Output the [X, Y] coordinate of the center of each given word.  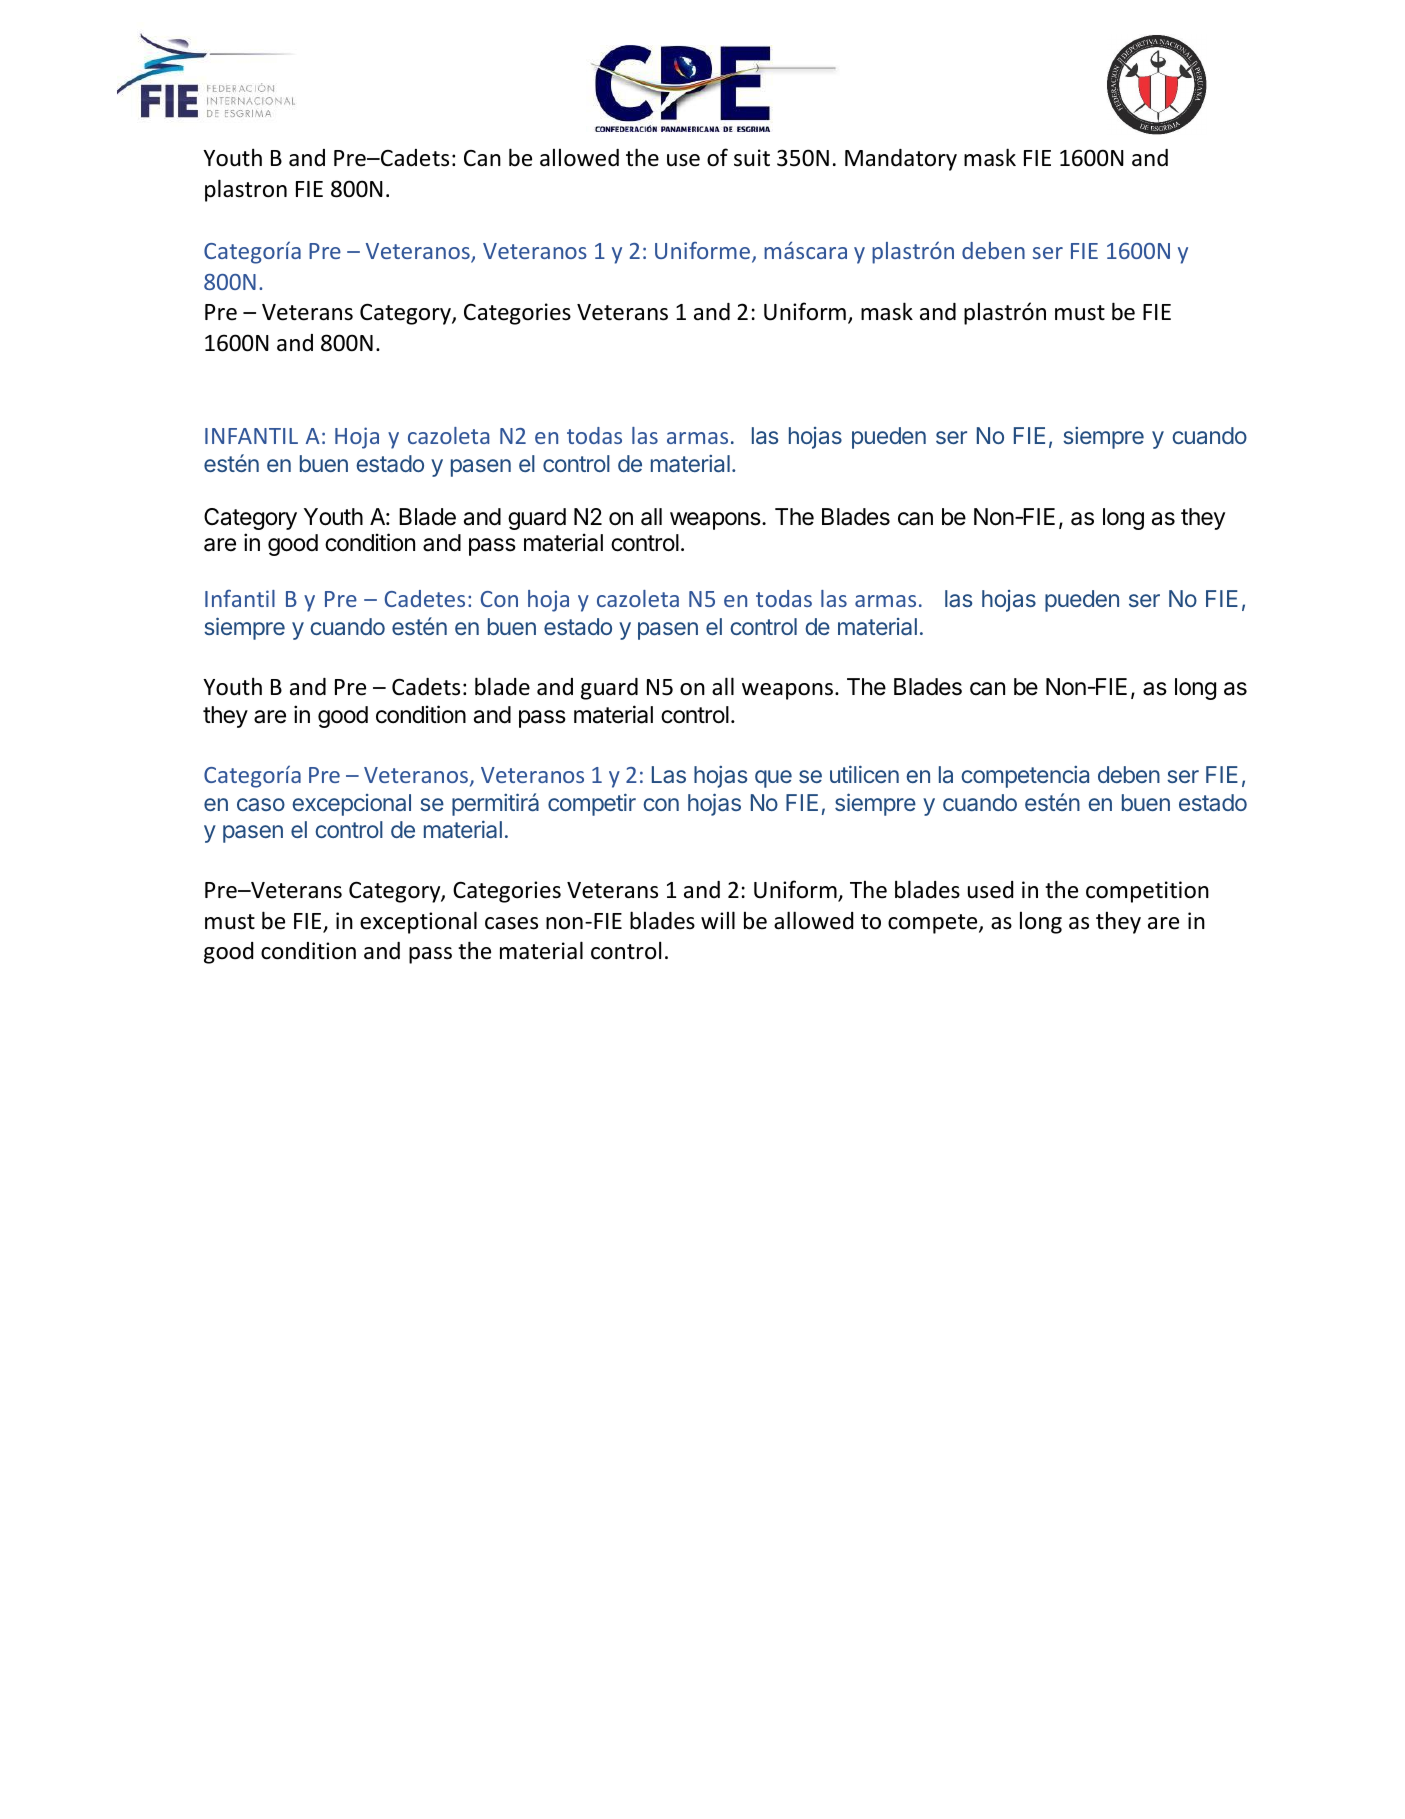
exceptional [418, 922]
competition [1147, 892]
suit [752, 158]
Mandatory [901, 160]
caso [261, 804]
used [990, 890]
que [773, 779]
